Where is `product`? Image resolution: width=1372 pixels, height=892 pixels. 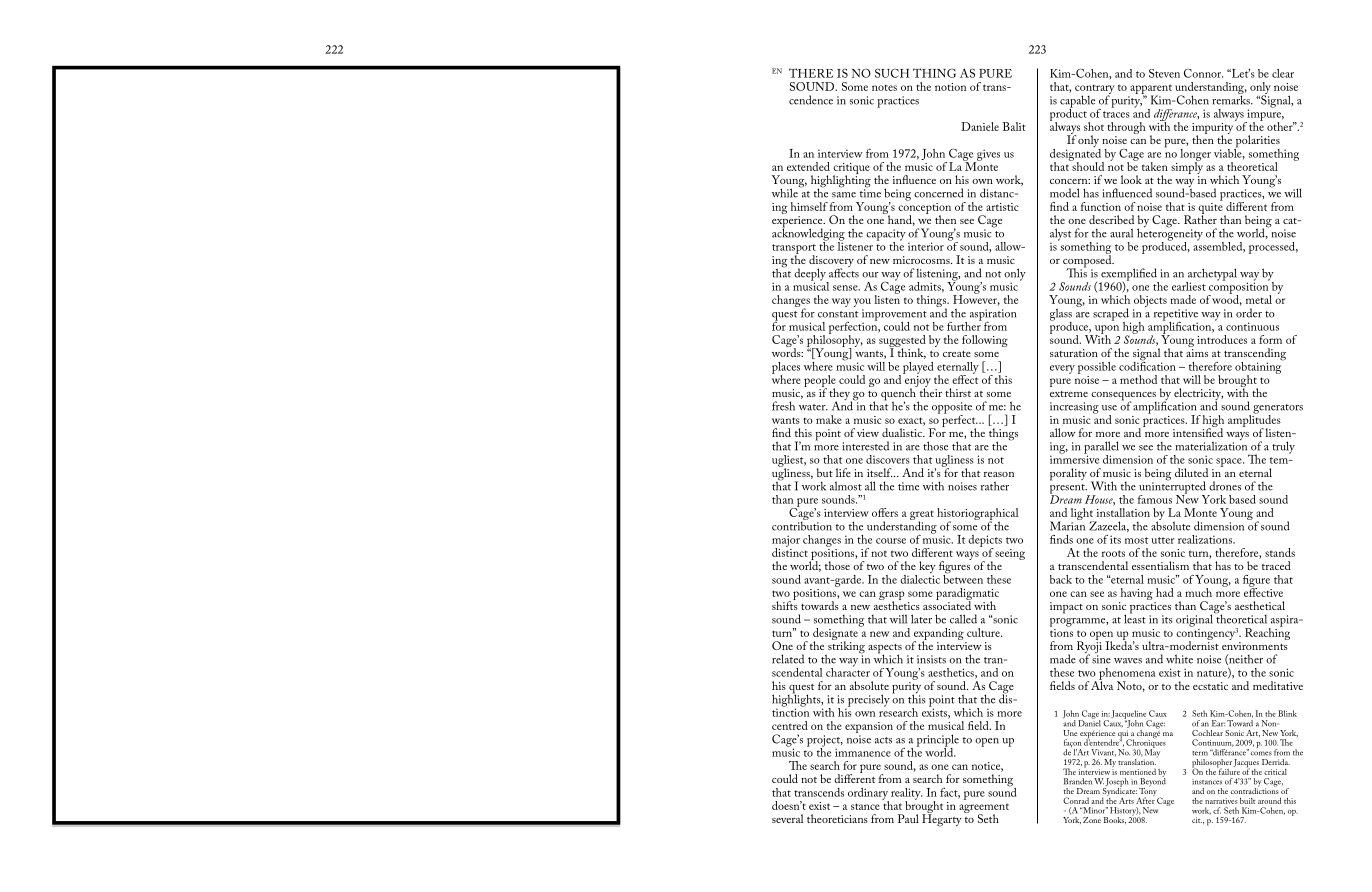 product is located at coordinates (1069, 114).
